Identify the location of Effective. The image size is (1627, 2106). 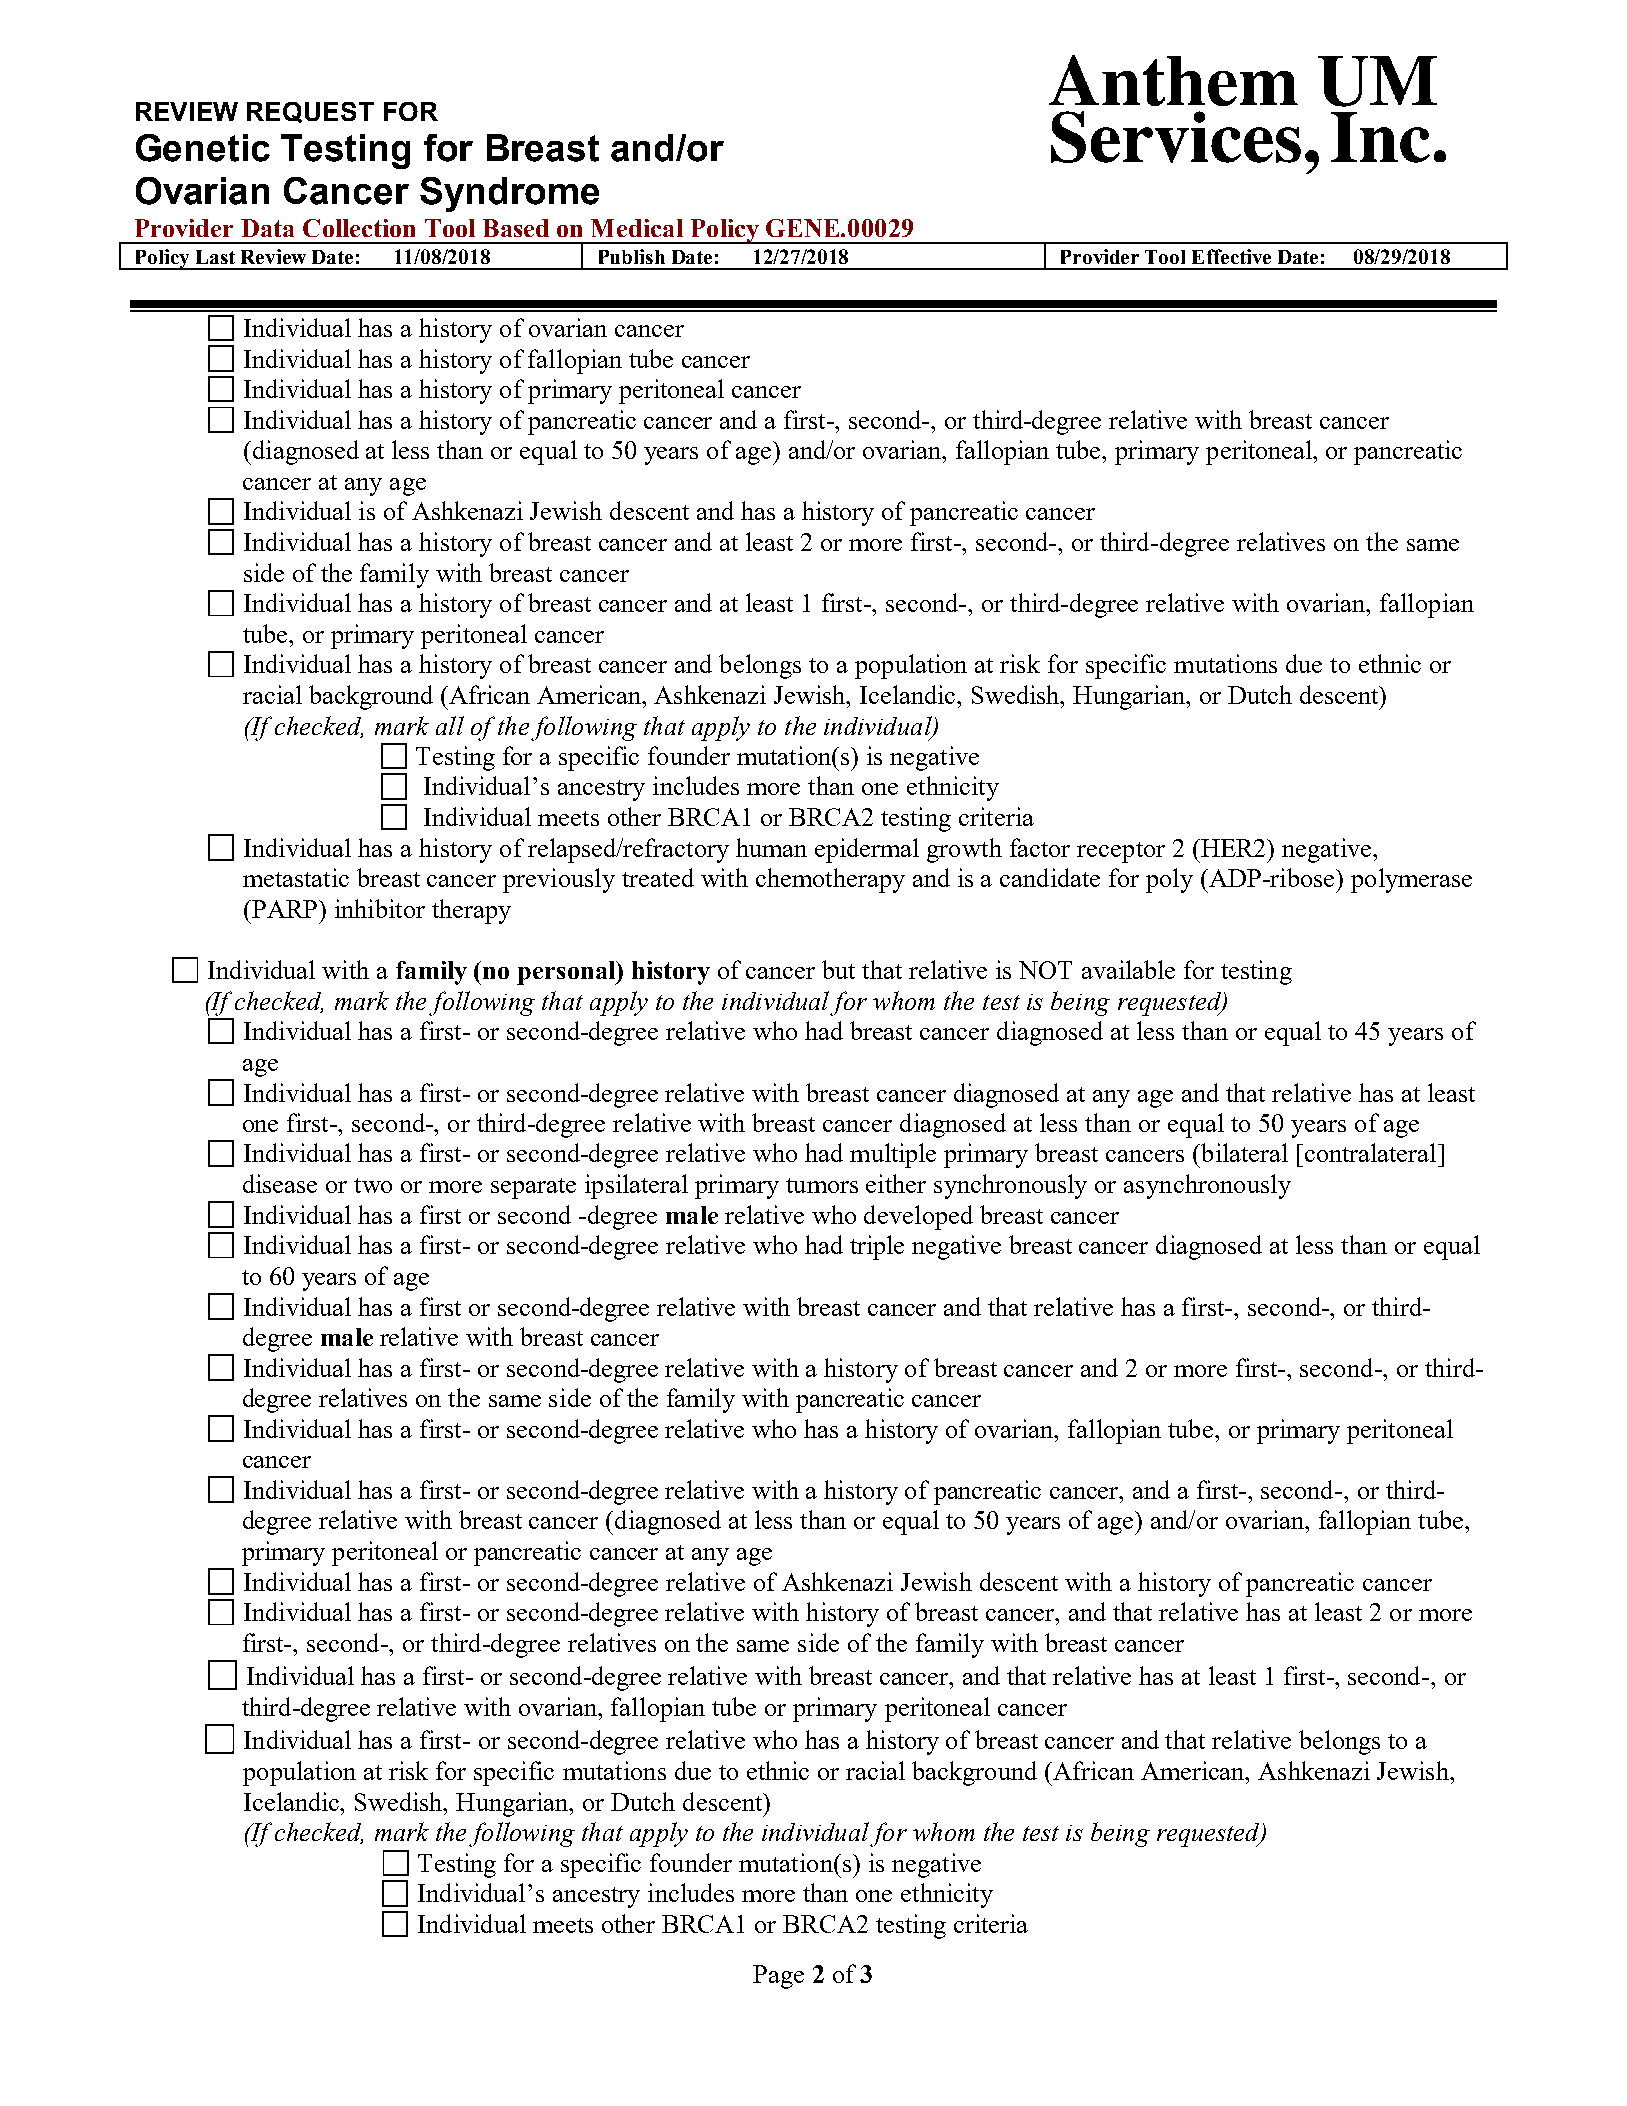
(1231, 256).
